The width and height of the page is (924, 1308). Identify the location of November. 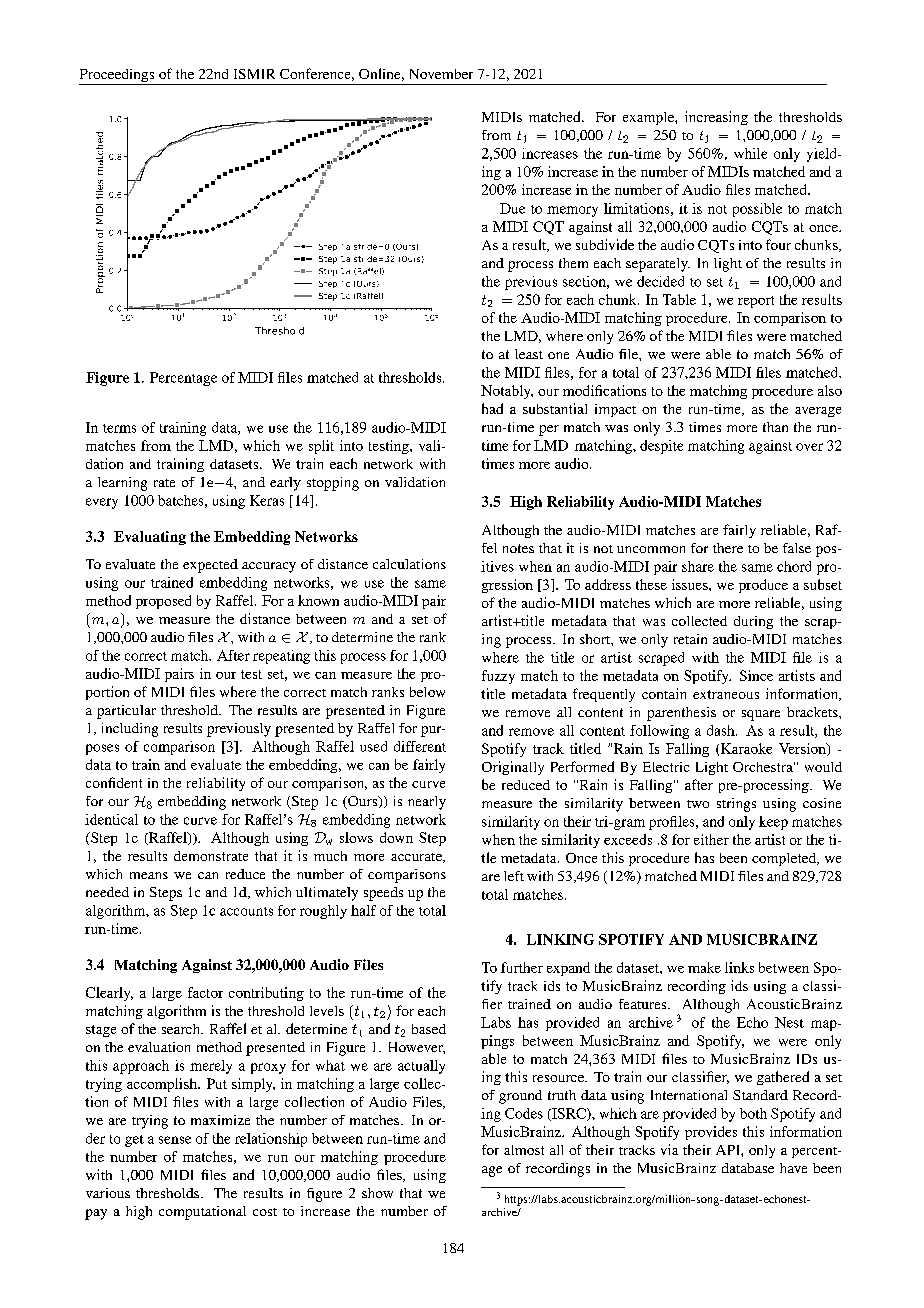
(441, 74).
